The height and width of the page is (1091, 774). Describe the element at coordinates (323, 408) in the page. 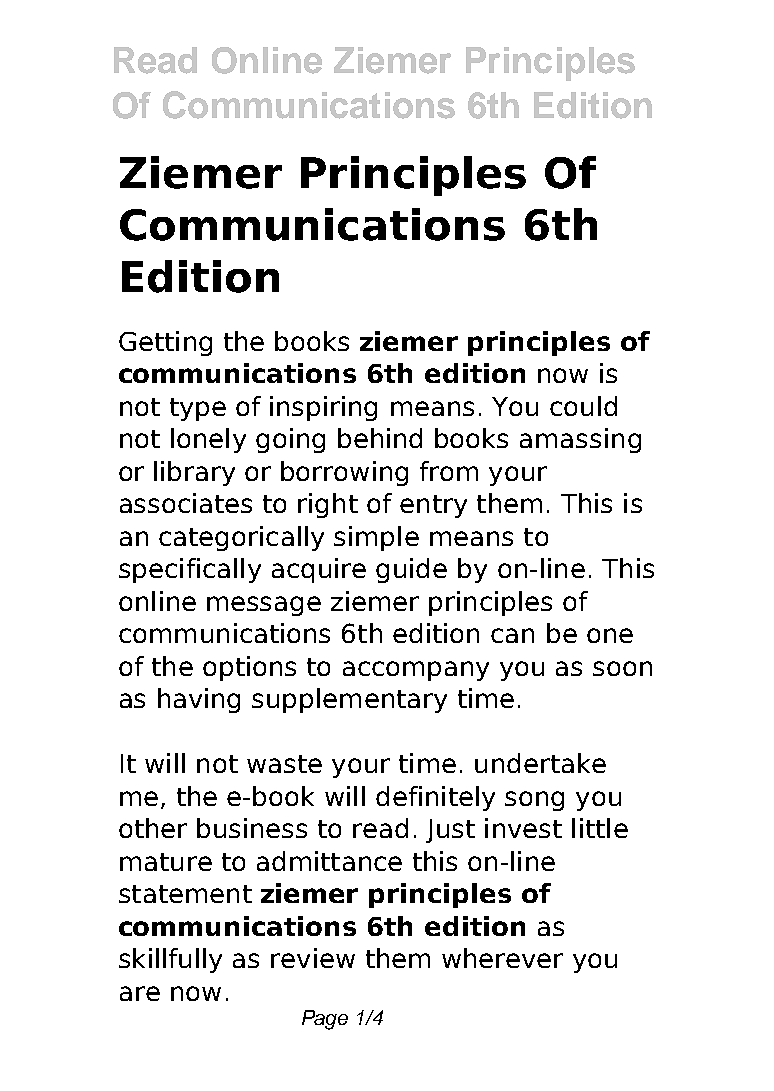

I see `inspiring` at that location.
